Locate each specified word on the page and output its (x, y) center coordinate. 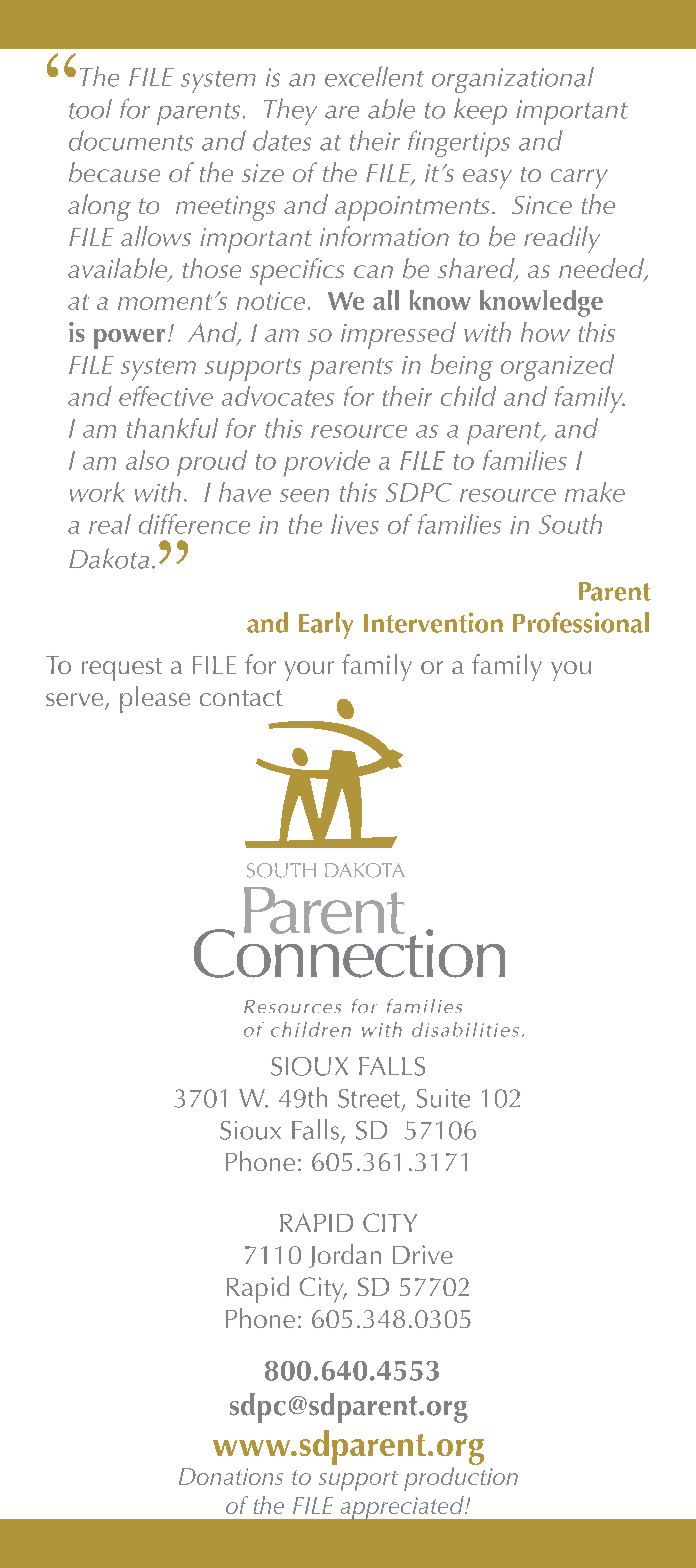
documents (131, 140)
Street (370, 1099)
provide (326, 463)
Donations (231, 1476)
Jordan (345, 1256)
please (155, 699)
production (461, 1477)
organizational (513, 80)
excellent (374, 76)
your (309, 671)
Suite (443, 1098)
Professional (581, 622)
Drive (423, 1254)
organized (557, 367)
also (147, 460)
